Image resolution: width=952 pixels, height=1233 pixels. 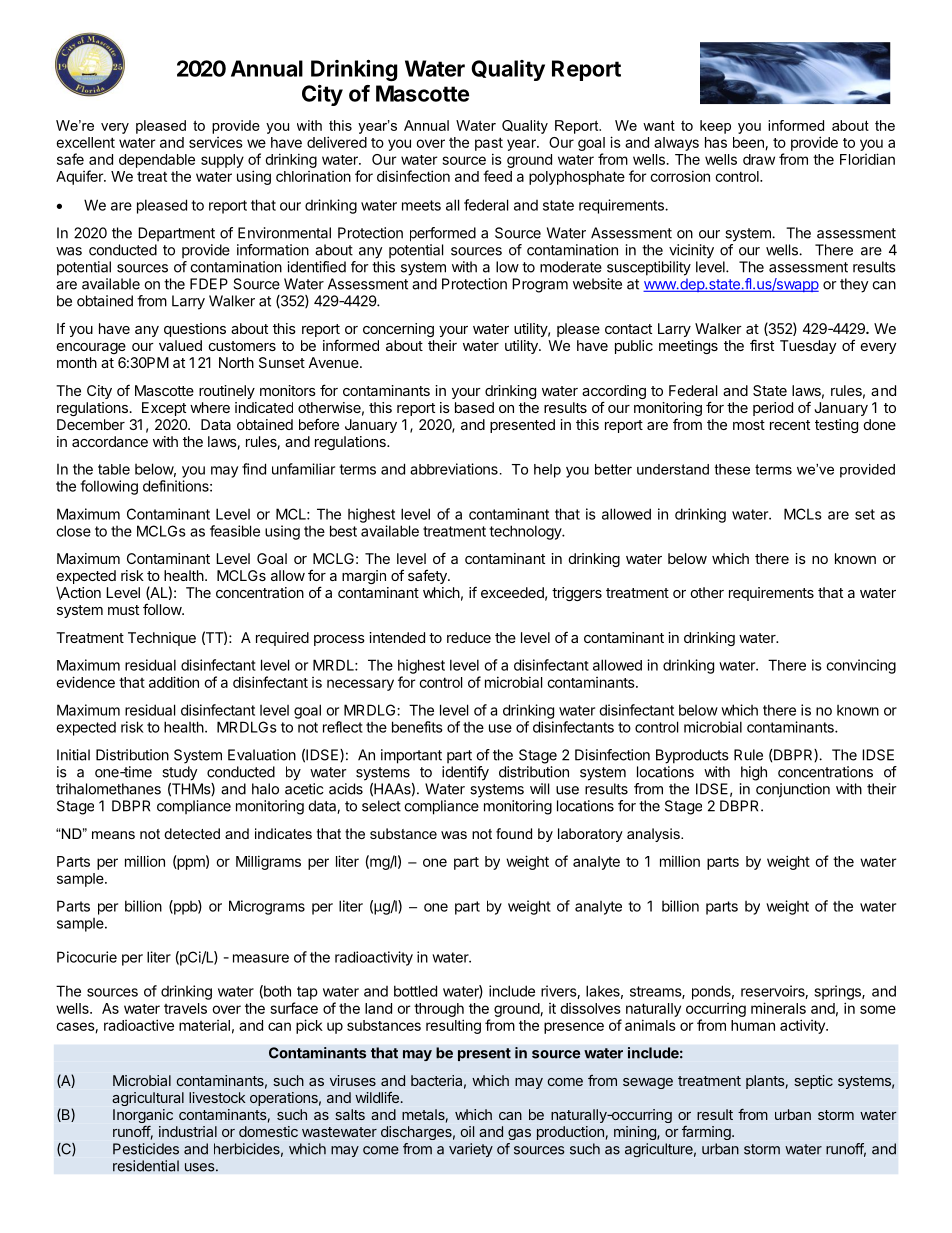 I want to click on past, so click(x=489, y=144).
